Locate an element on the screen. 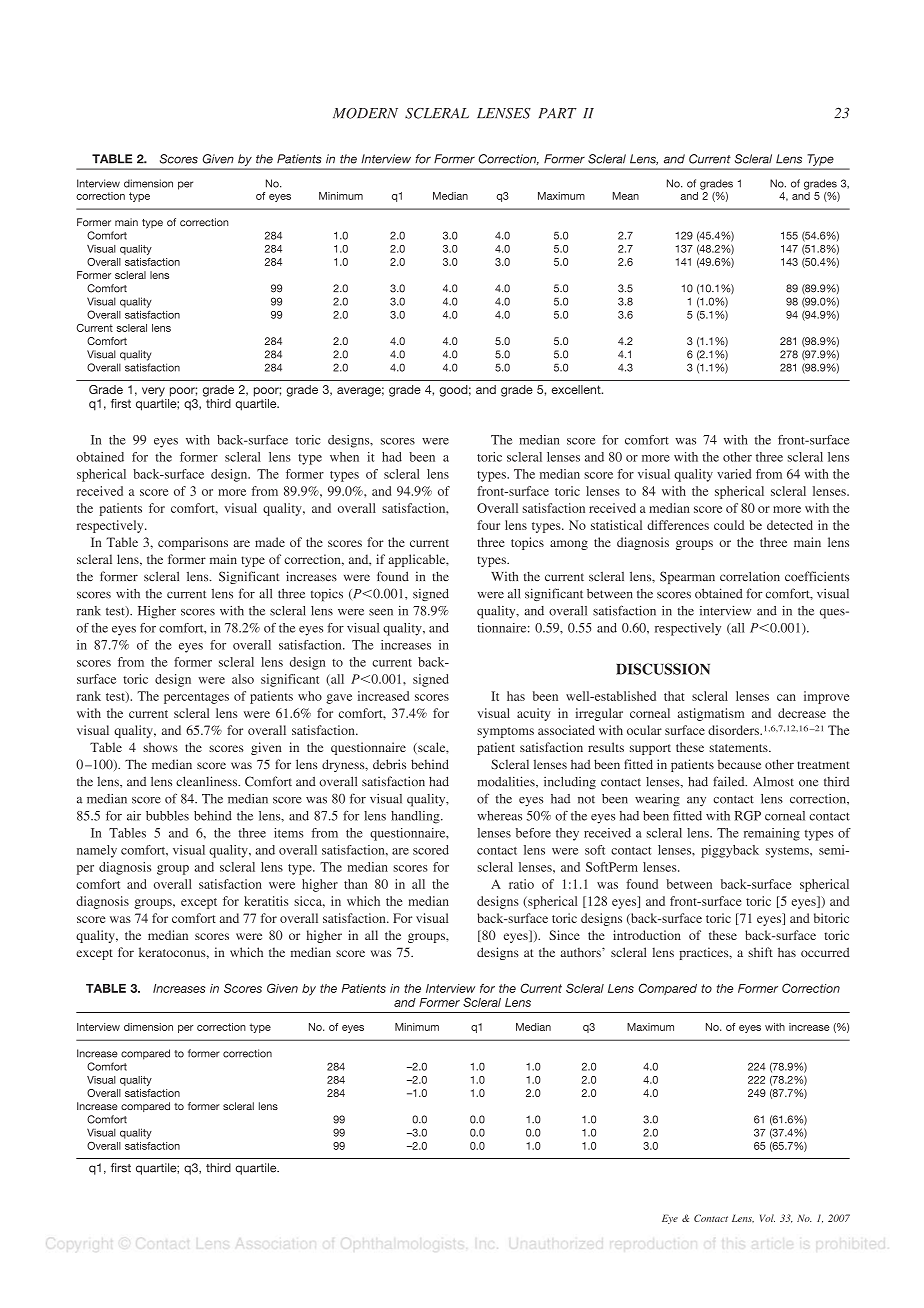 The image size is (924, 1308). bubbles is located at coordinates (167, 816).
